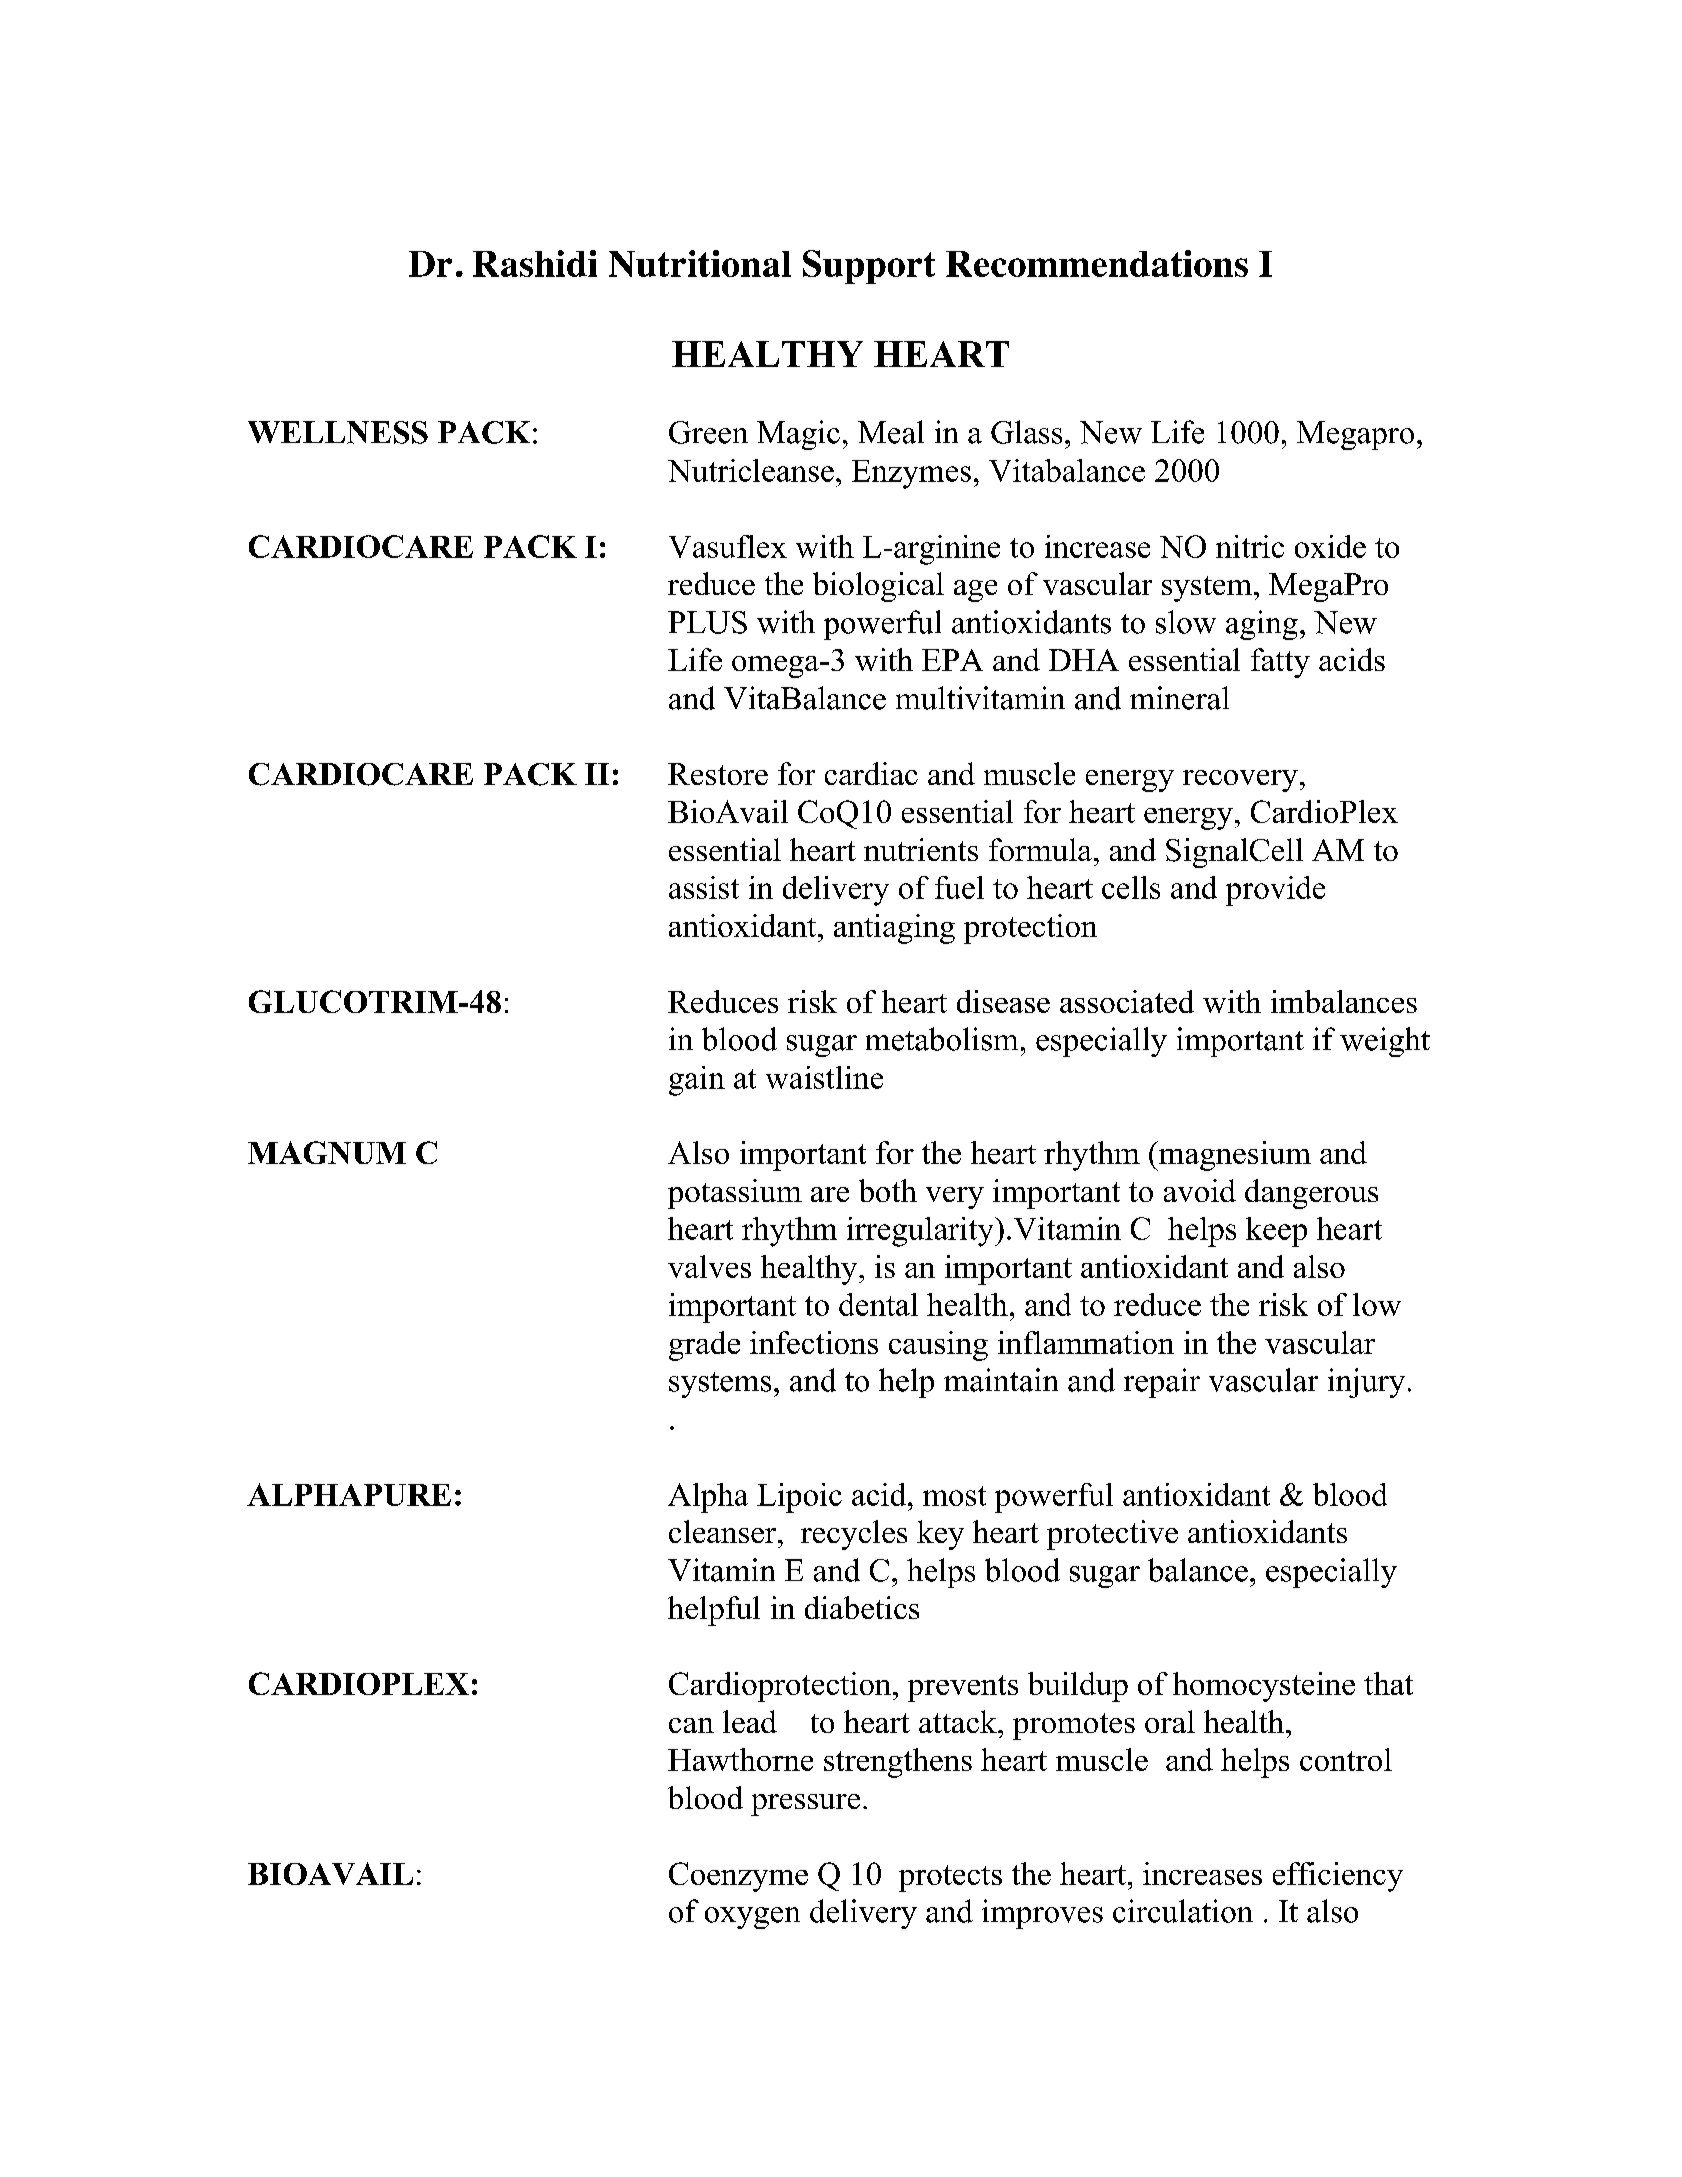 This screenshot has width=1682, height=2177. I want to click on nutrients, so click(921, 849).
